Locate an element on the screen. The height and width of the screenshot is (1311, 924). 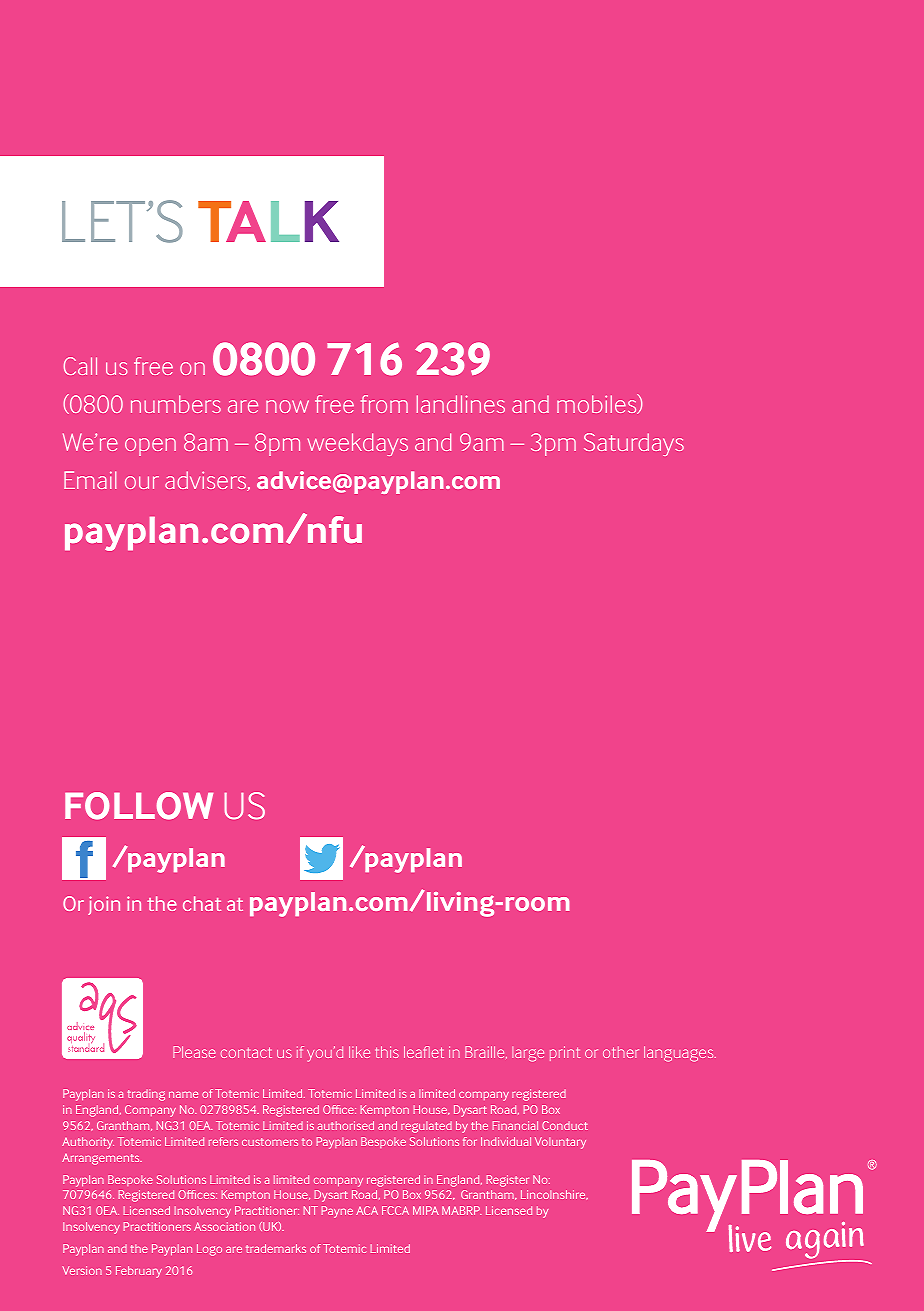
ACA is located at coordinates (367, 1210).
